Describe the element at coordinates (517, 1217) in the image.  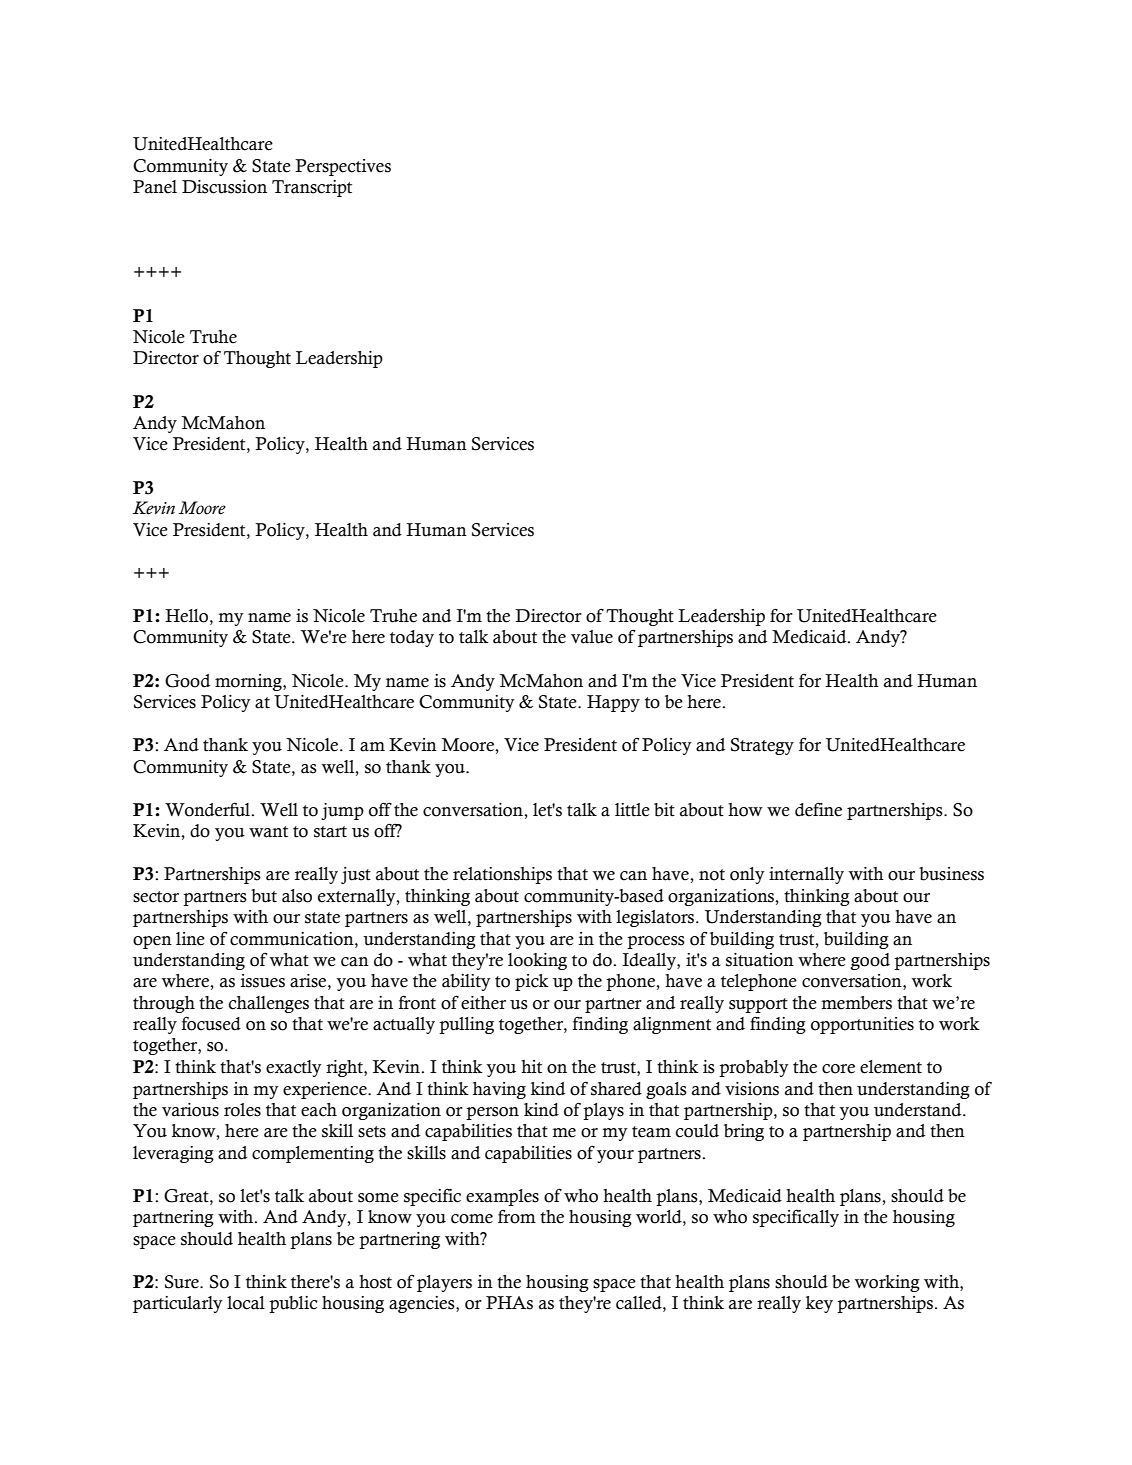
I see `from` at that location.
